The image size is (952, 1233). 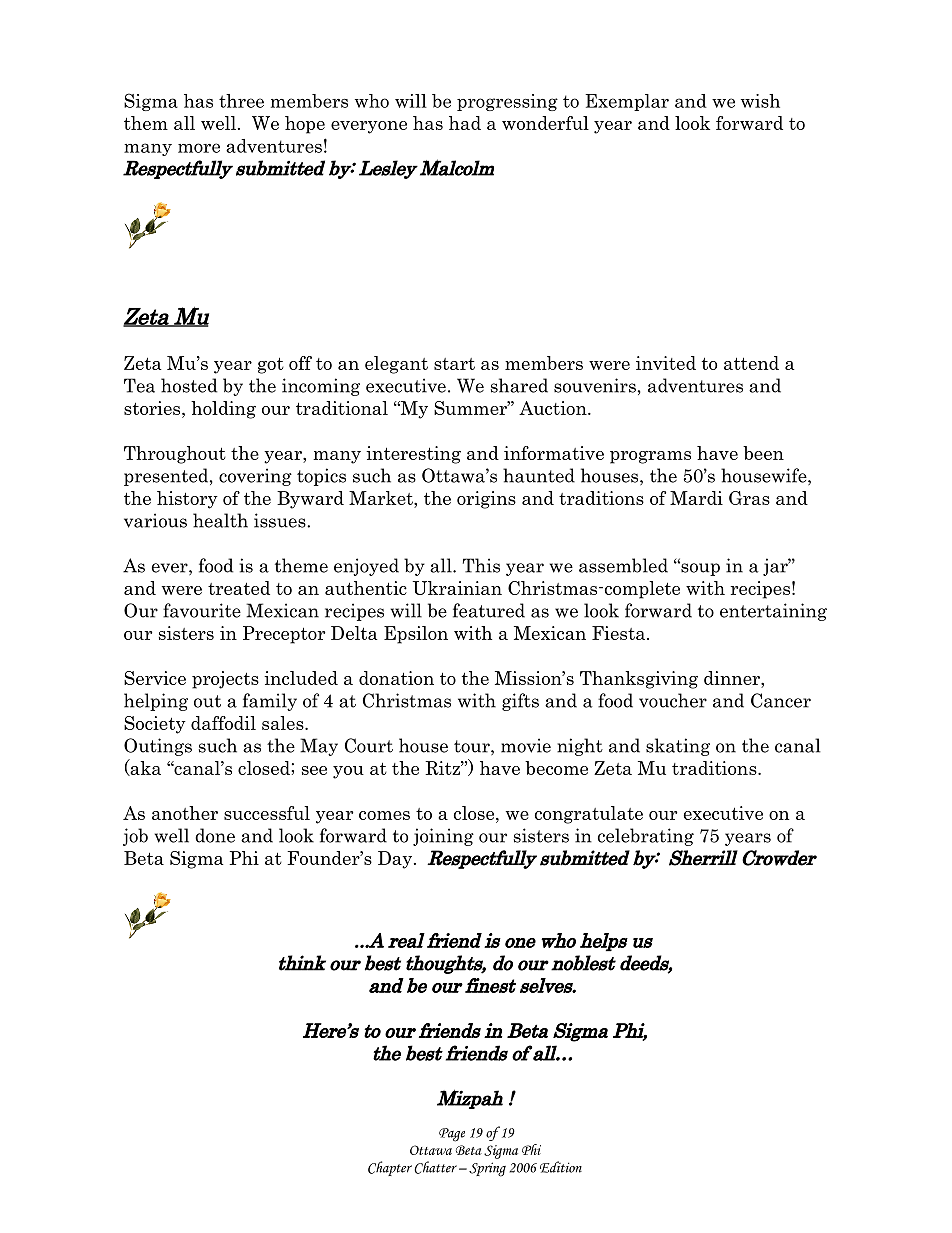 I want to click on Page, so click(x=452, y=1135).
